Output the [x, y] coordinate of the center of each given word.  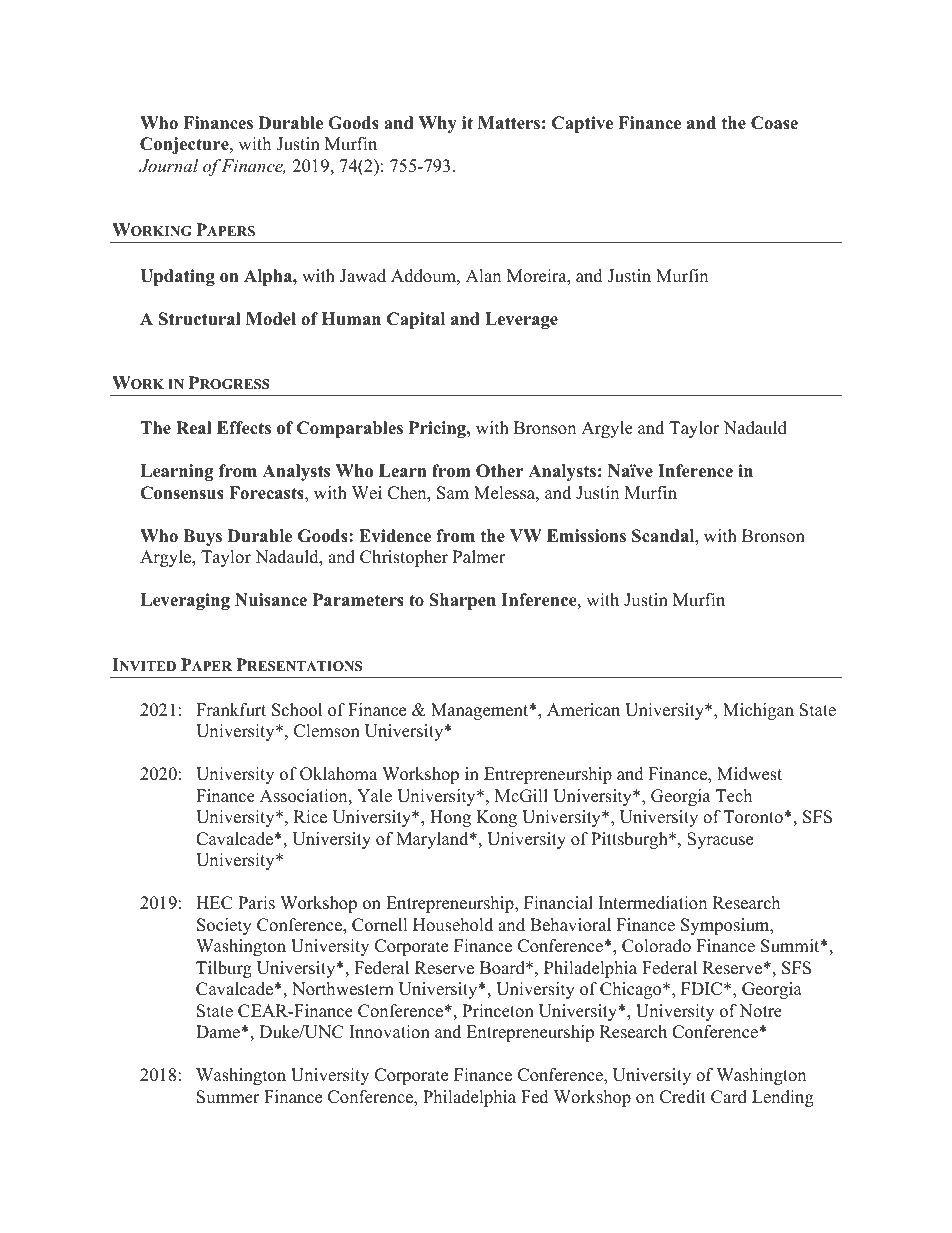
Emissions [586, 536]
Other [500, 471]
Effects [244, 428]
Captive [582, 124]
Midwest [749, 774]
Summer [228, 1097]
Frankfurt [231, 710]
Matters [509, 123]
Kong [496, 818]
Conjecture [185, 145]
